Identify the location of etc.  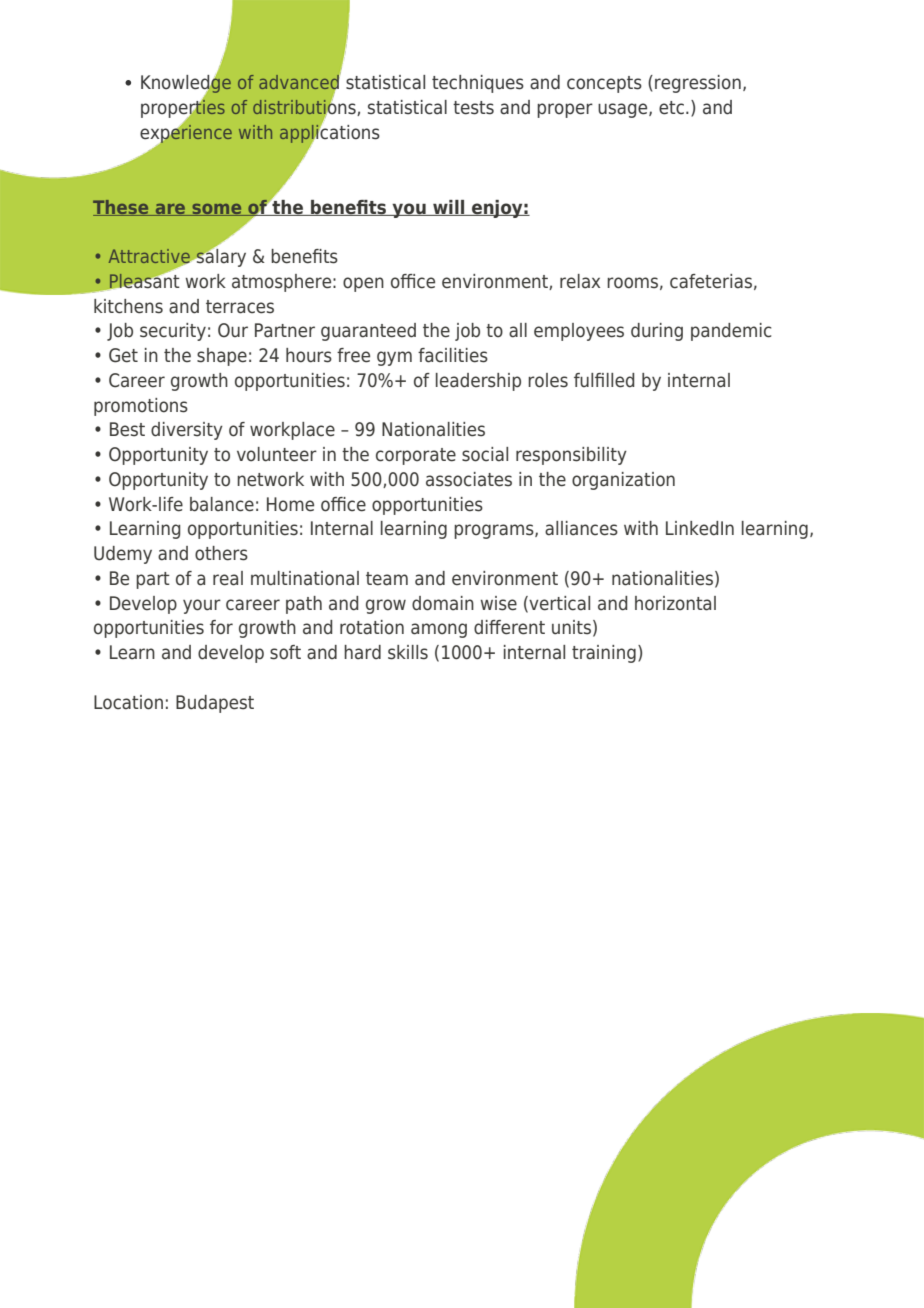
(671, 108).
